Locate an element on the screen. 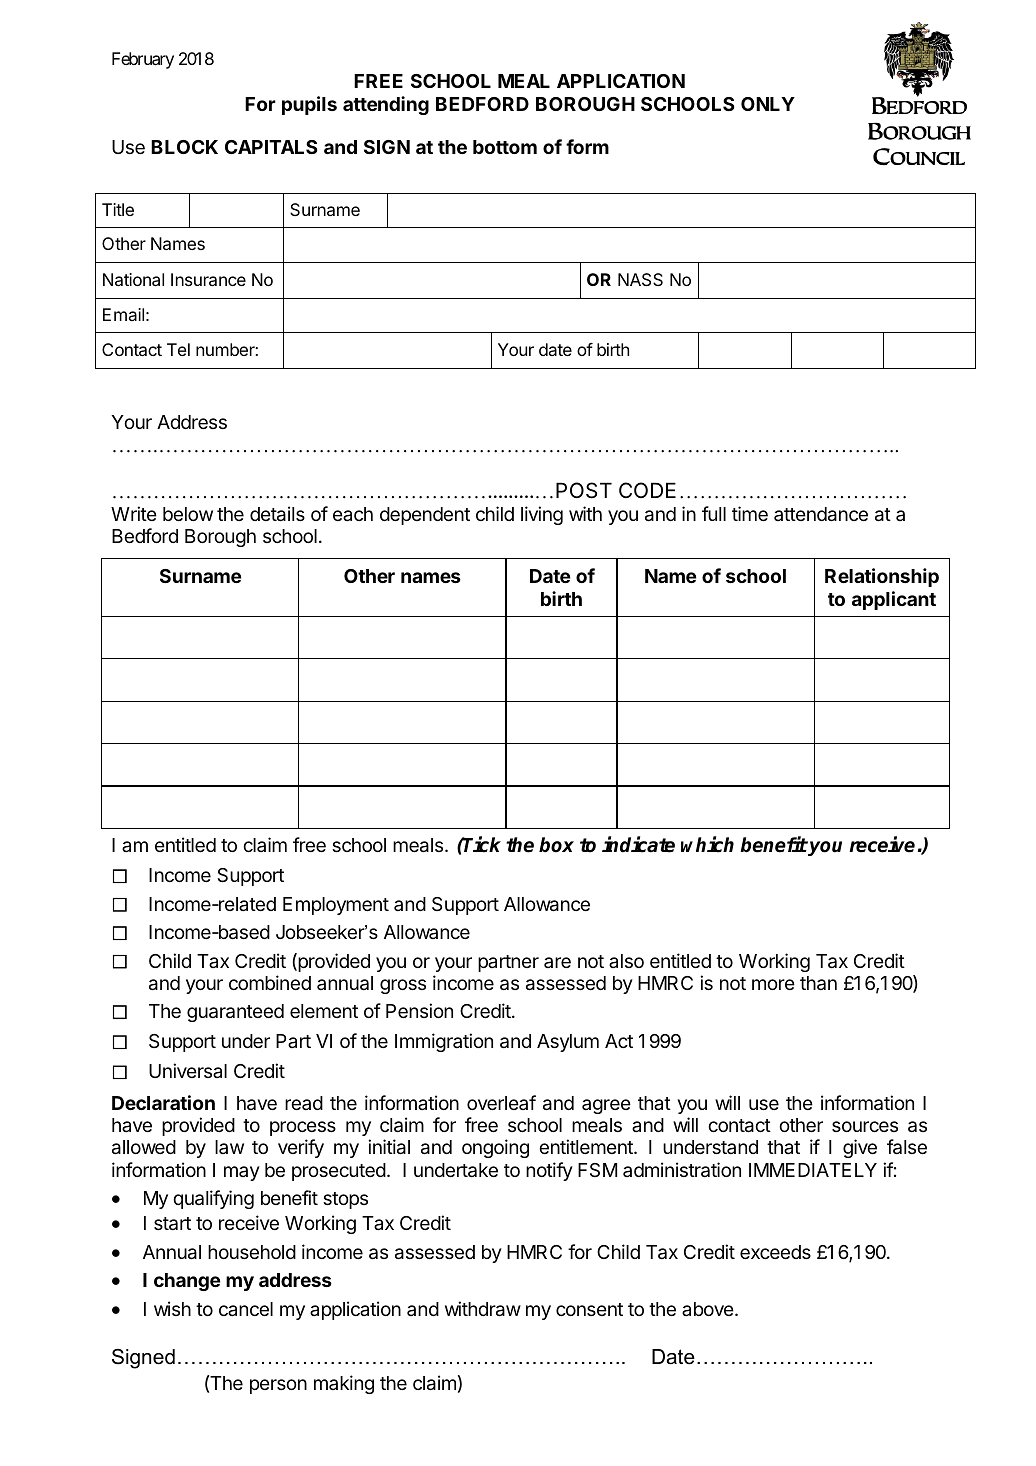 This screenshot has width=1036, height=1466. applicant is located at coordinates (894, 600).
